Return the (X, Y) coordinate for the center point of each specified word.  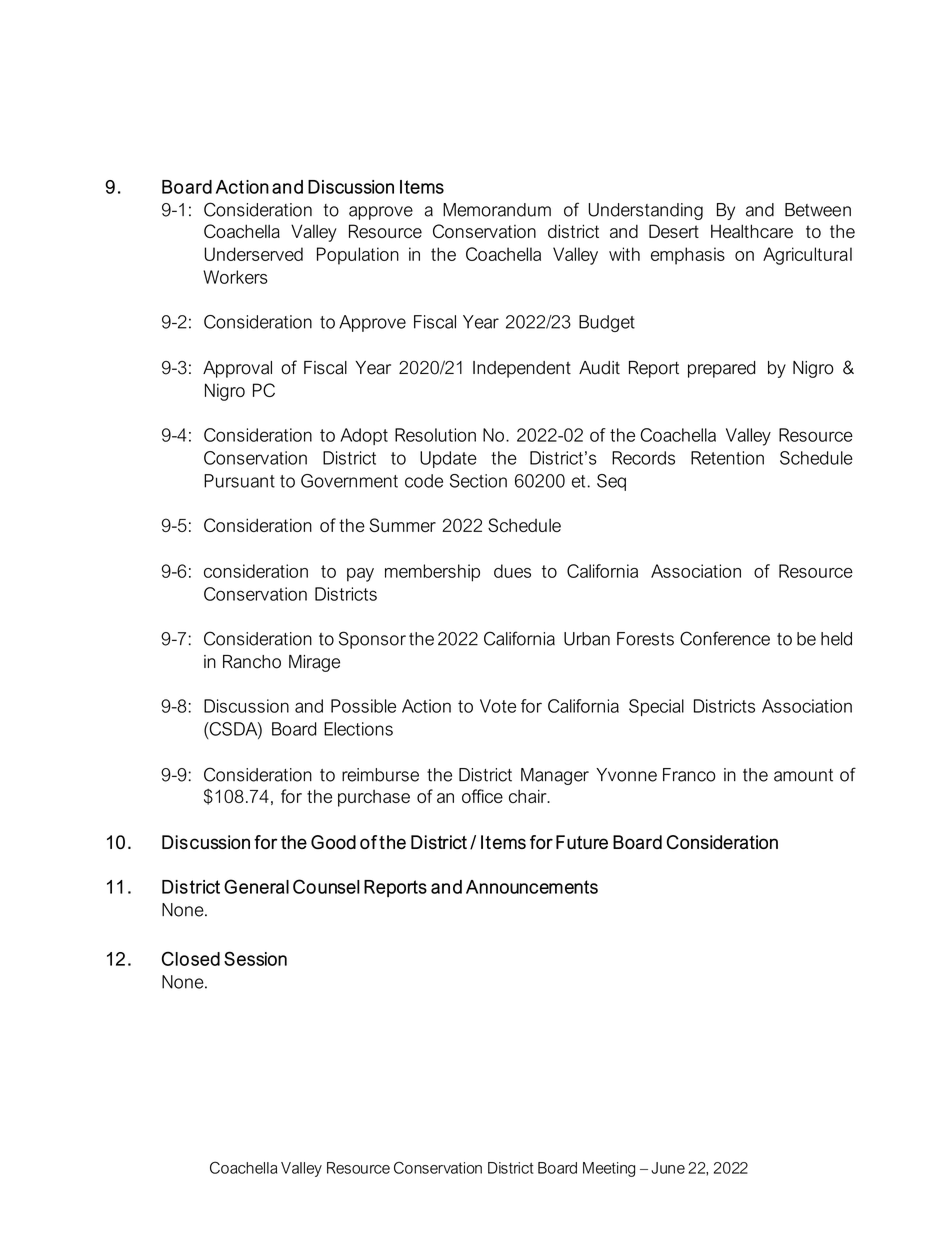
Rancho (252, 662)
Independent (522, 369)
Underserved (253, 254)
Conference (725, 638)
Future (582, 842)
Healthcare (752, 231)
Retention (727, 458)
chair (529, 796)
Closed (191, 958)
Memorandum (497, 210)
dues (512, 571)
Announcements (532, 887)
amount (803, 775)
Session (255, 958)
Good (333, 842)
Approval (237, 369)
